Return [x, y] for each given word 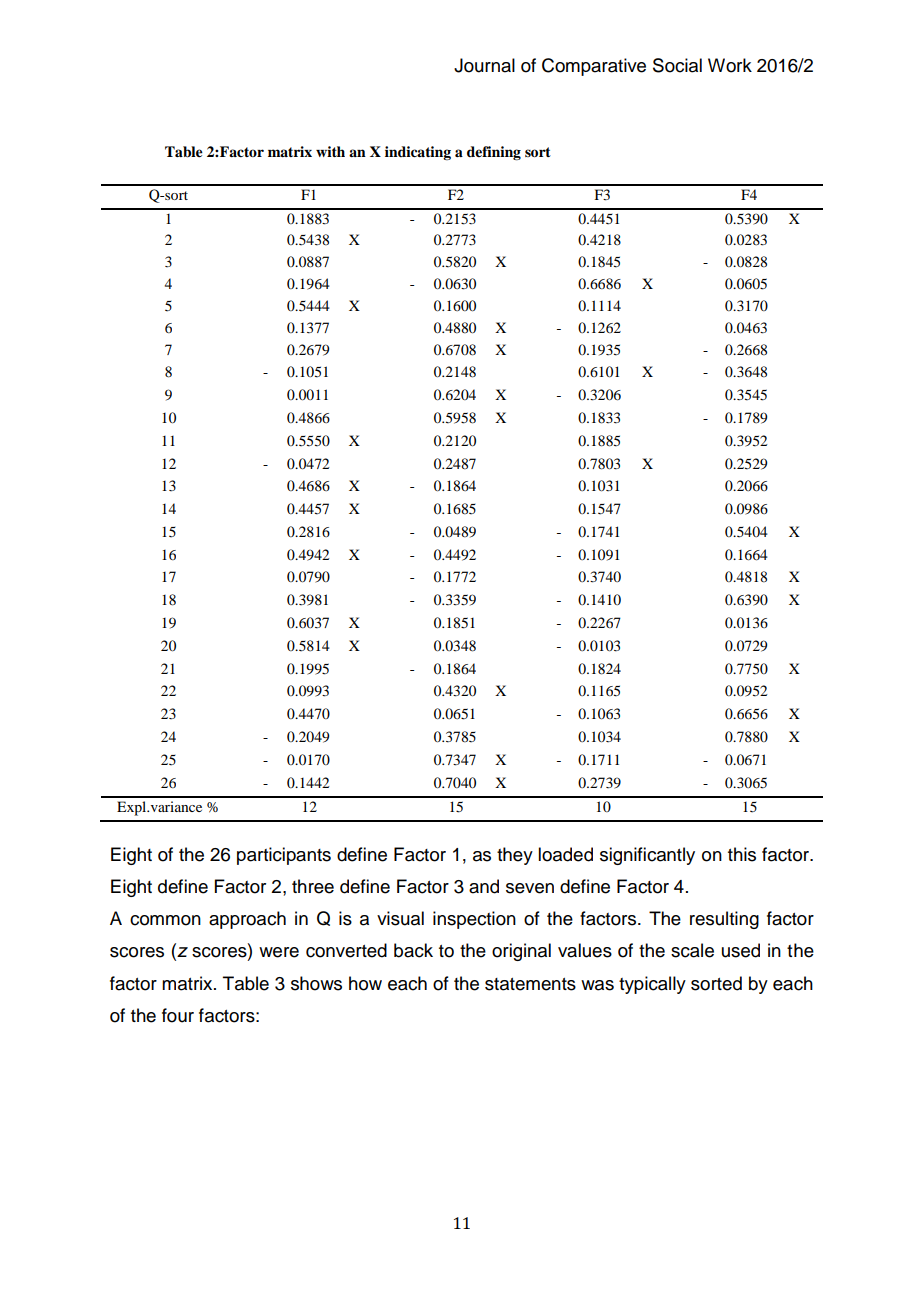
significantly [647, 856]
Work [730, 65]
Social [677, 65]
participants [284, 856]
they [515, 856]
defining [494, 153]
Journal [484, 65]
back [413, 950]
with [330, 151]
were [279, 952]
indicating [418, 153]
